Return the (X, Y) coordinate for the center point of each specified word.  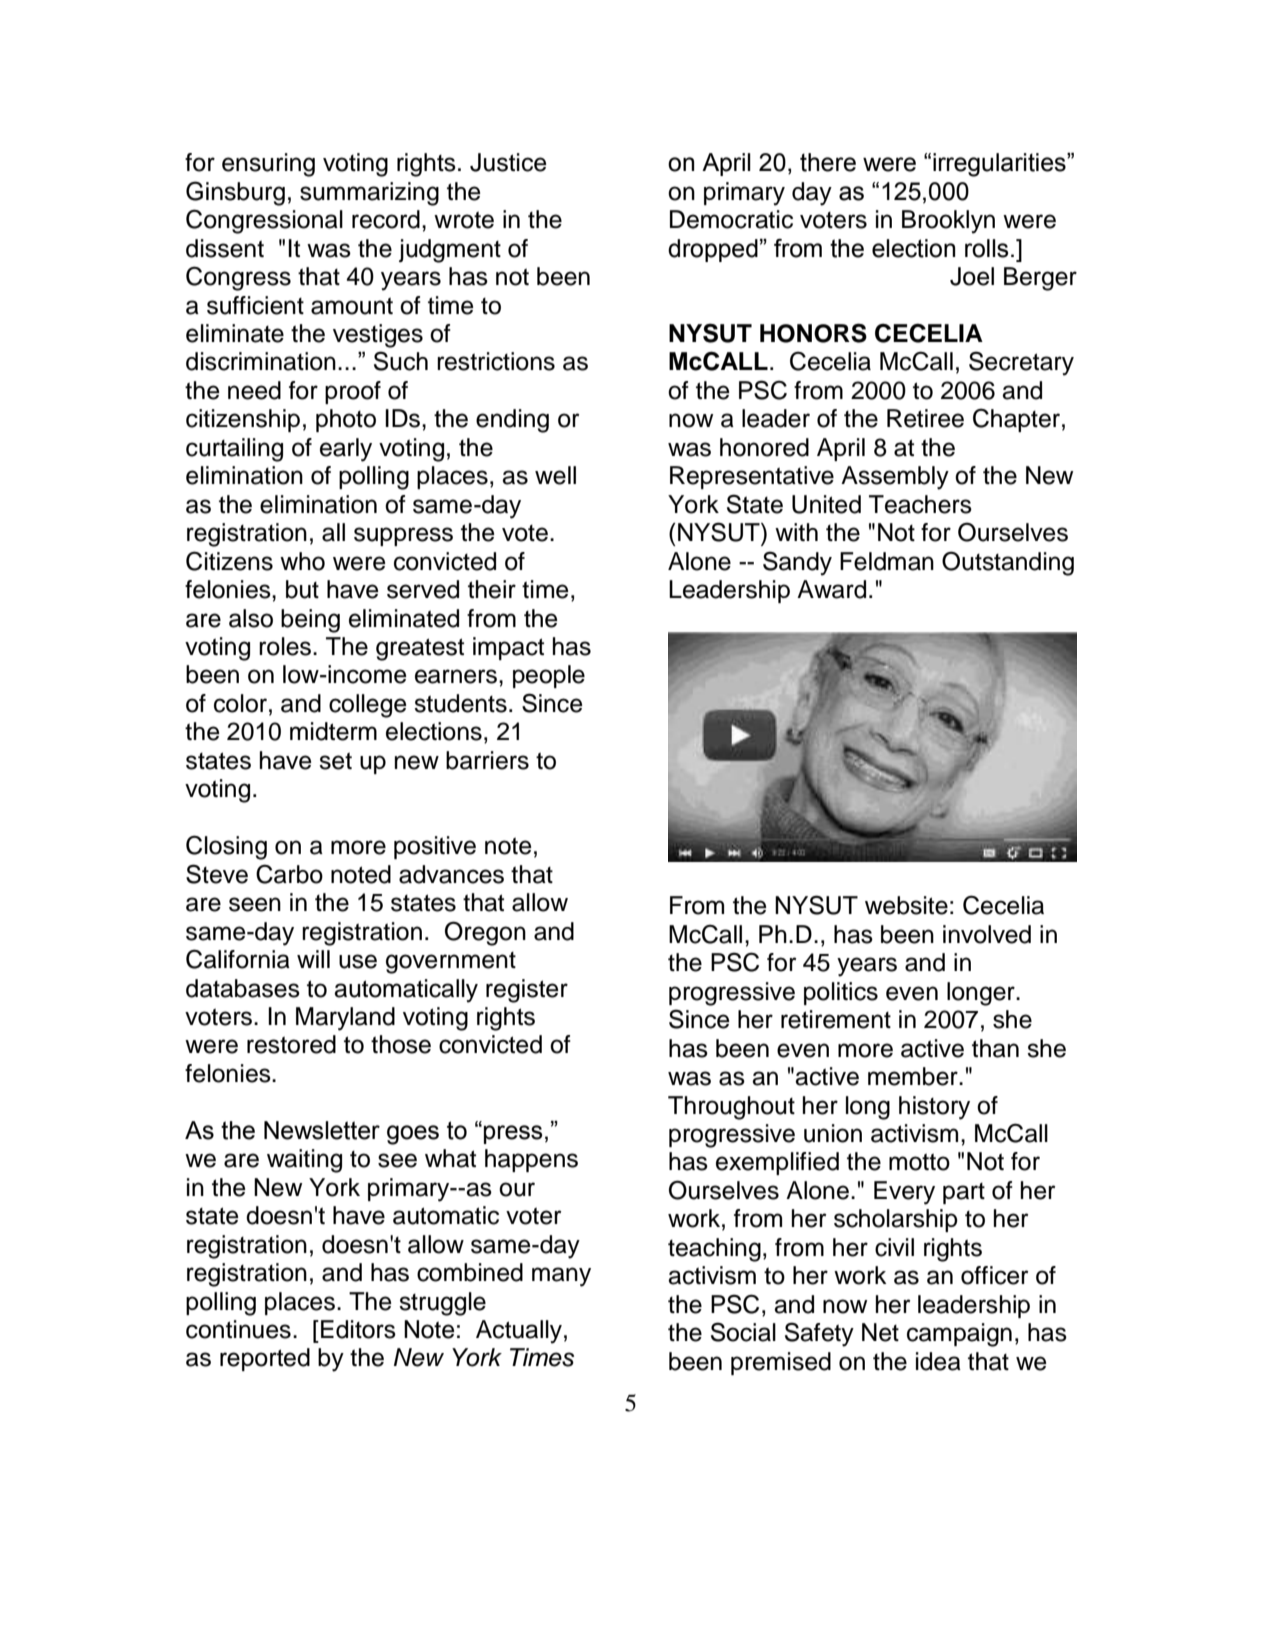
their (492, 589)
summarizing (369, 194)
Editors (358, 1329)
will (313, 959)
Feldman (887, 561)
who (302, 561)
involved (987, 934)
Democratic (731, 219)
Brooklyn (948, 222)
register (527, 991)
